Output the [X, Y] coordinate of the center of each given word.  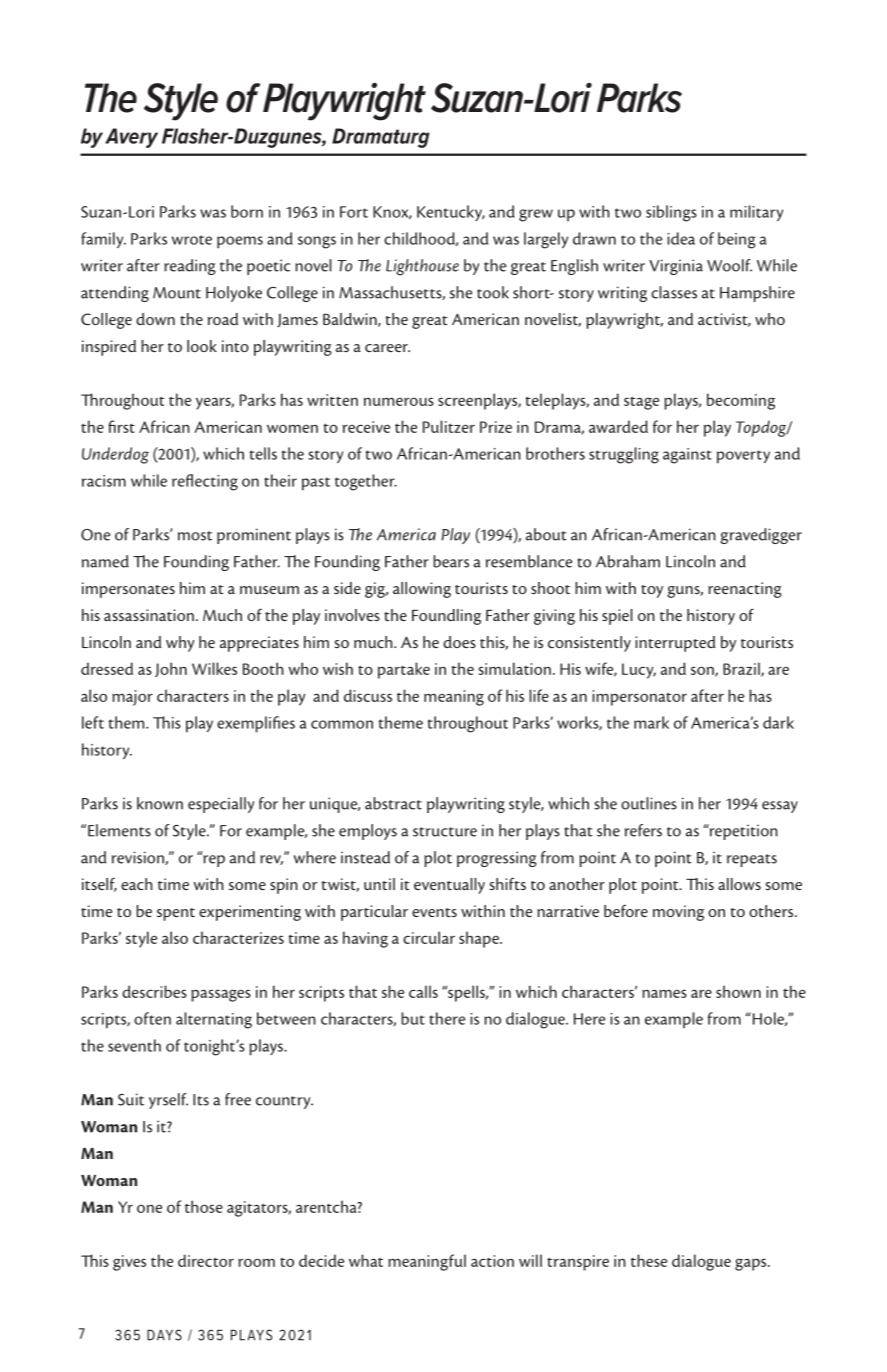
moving [678, 913]
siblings [671, 213]
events [434, 912]
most [195, 536]
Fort [354, 212]
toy [652, 591]
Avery [131, 138]
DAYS [164, 1335]
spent [176, 914]
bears [451, 561]
